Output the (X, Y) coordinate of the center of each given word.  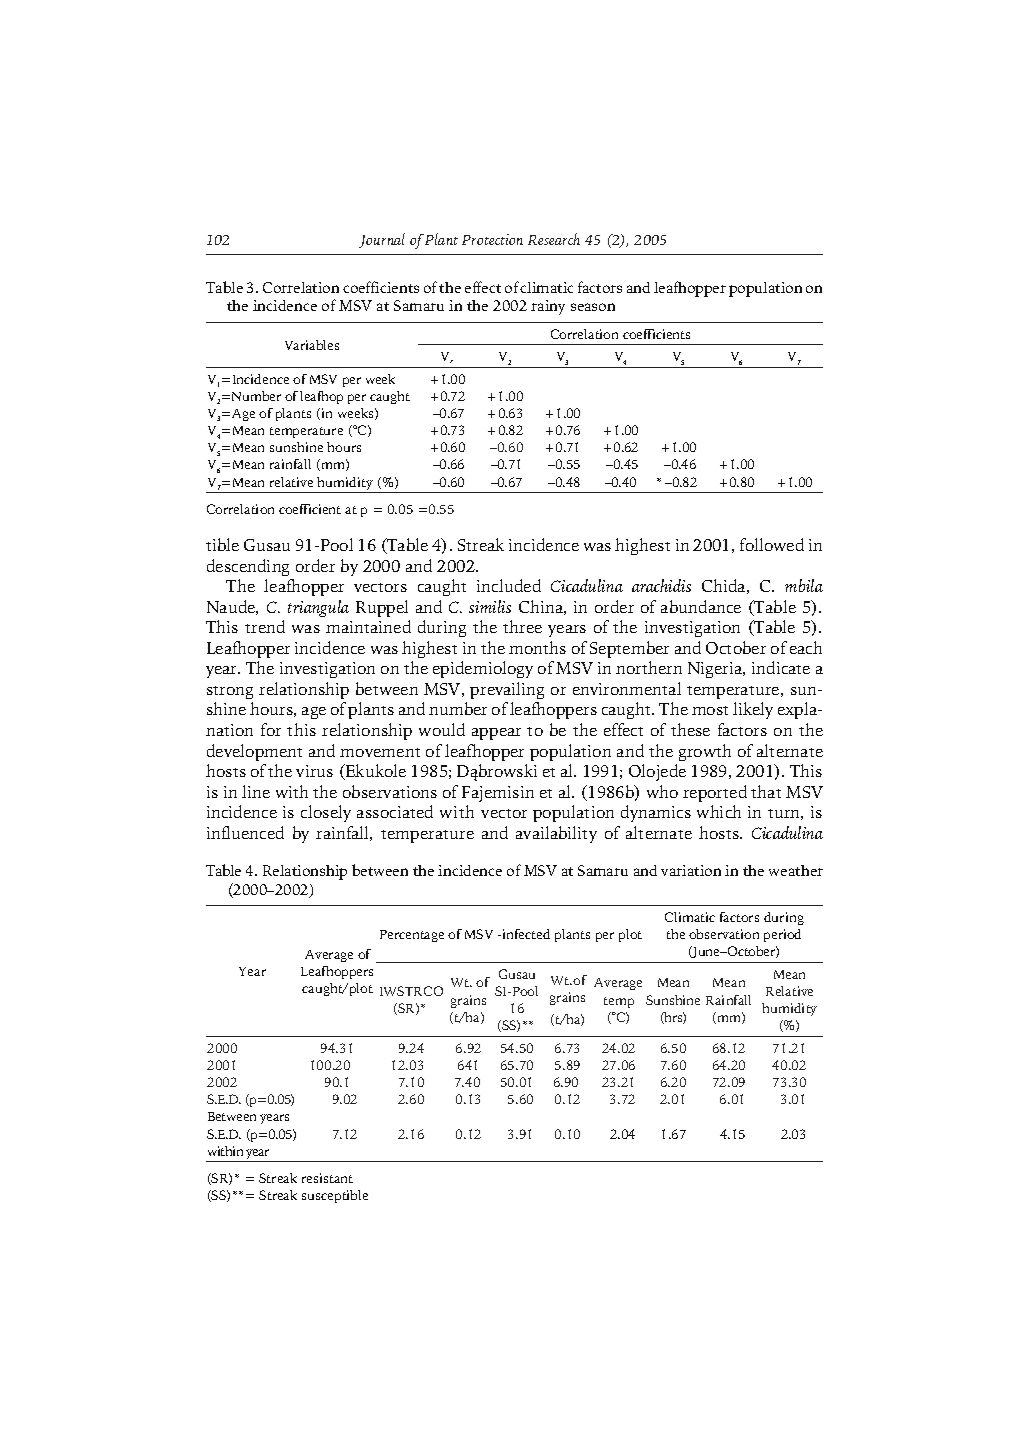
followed (772, 544)
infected (526, 934)
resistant (327, 1178)
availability (556, 834)
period (782, 935)
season (593, 307)
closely (326, 813)
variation (691, 870)
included (509, 585)
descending (248, 567)
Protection (492, 239)
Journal (382, 240)
